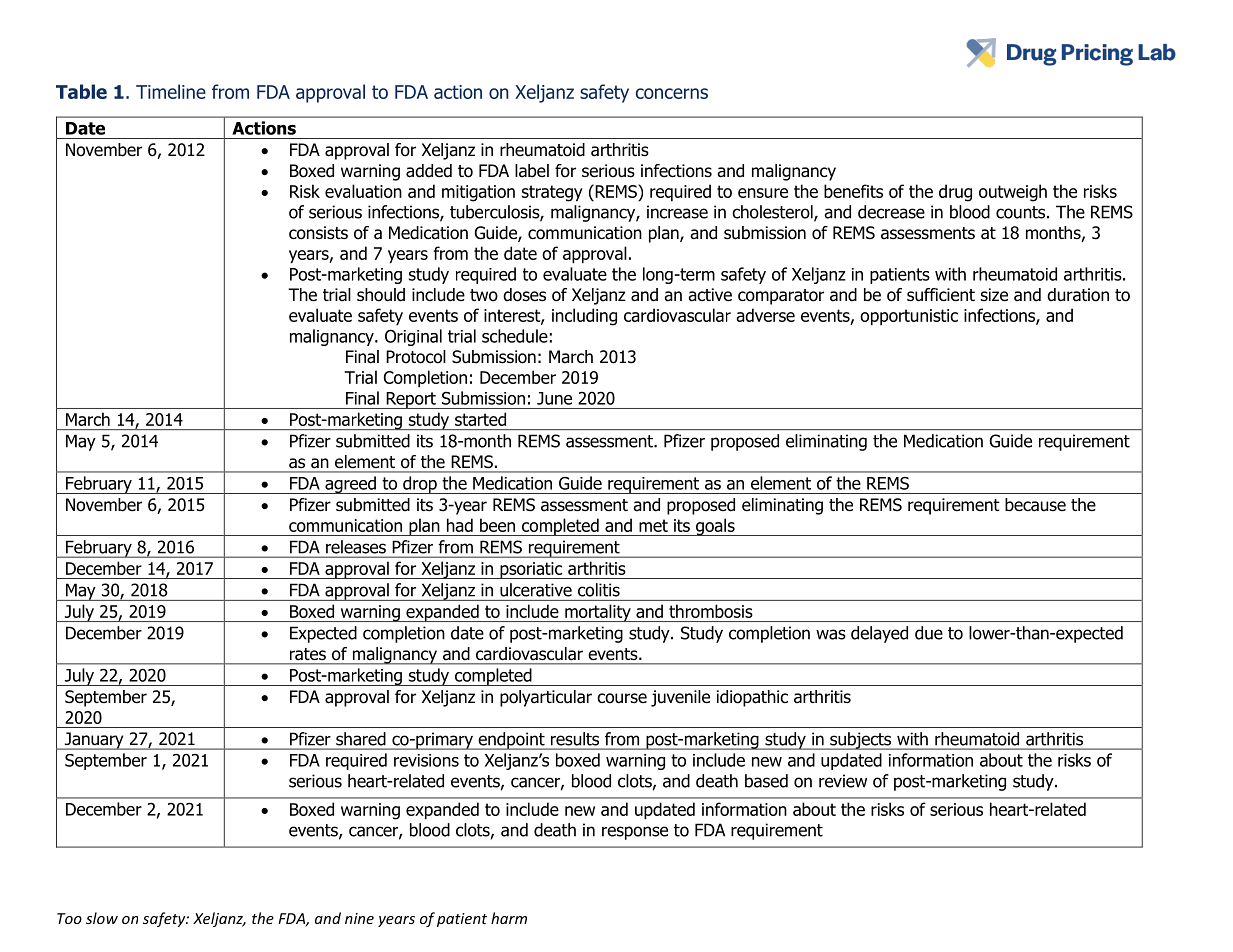 The height and width of the screenshot is (952, 1233). I want to click on subjects, so click(861, 741).
